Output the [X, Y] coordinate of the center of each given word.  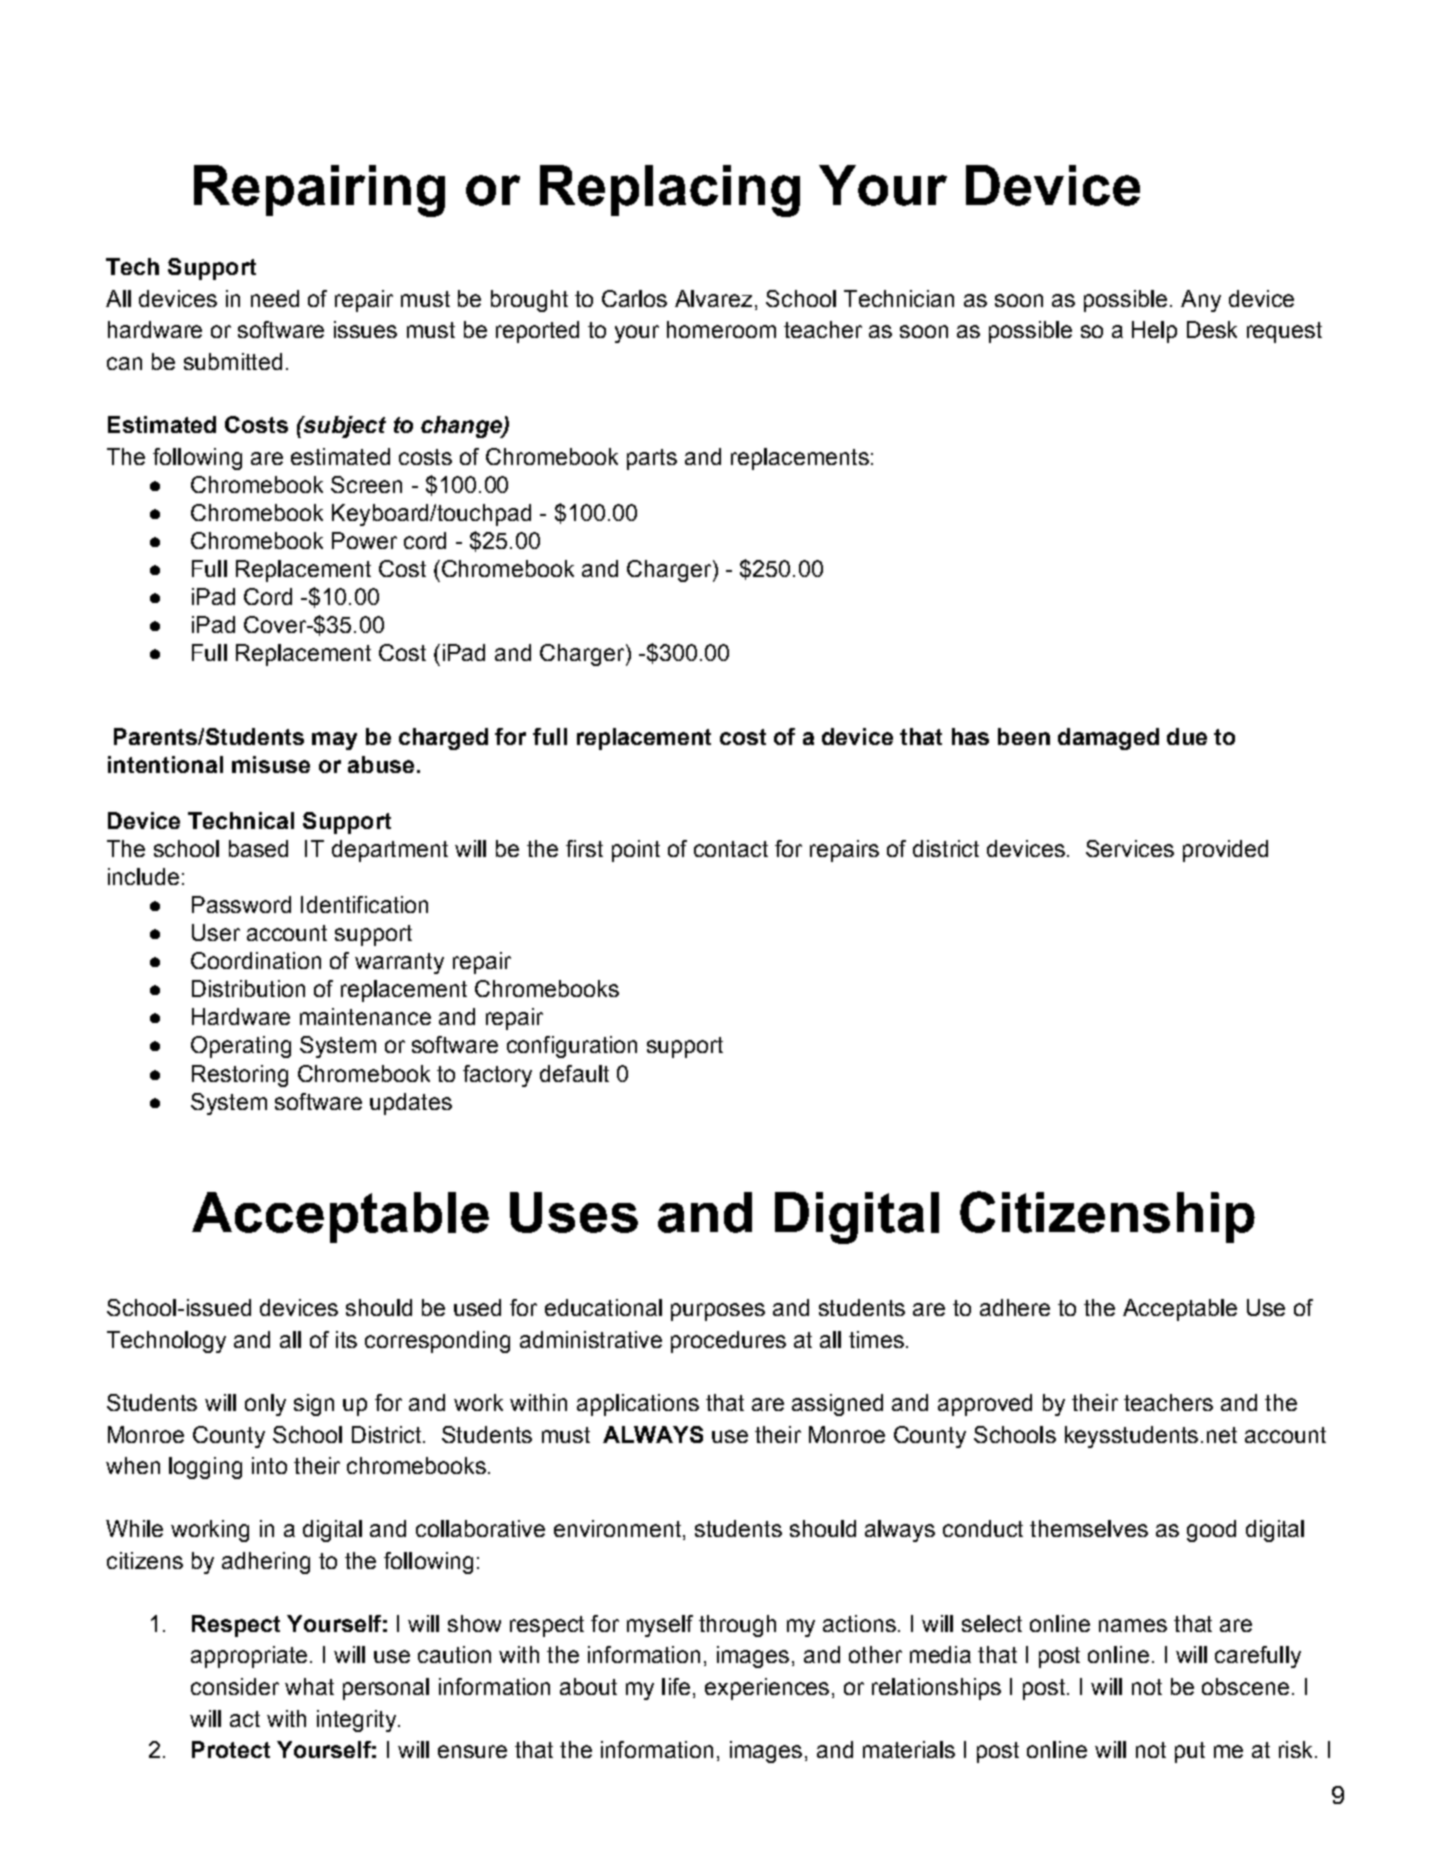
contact [731, 849]
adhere [1015, 1307]
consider [235, 1686]
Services [1130, 848]
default [574, 1073]
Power [364, 540]
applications [638, 1405]
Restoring [240, 1076]
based [258, 848]
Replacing [670, 191]
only [265, 1405]
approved [985, 1405]
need [275, 298]
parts [652, 459]
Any [1201, 301]
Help [1154, 332]
